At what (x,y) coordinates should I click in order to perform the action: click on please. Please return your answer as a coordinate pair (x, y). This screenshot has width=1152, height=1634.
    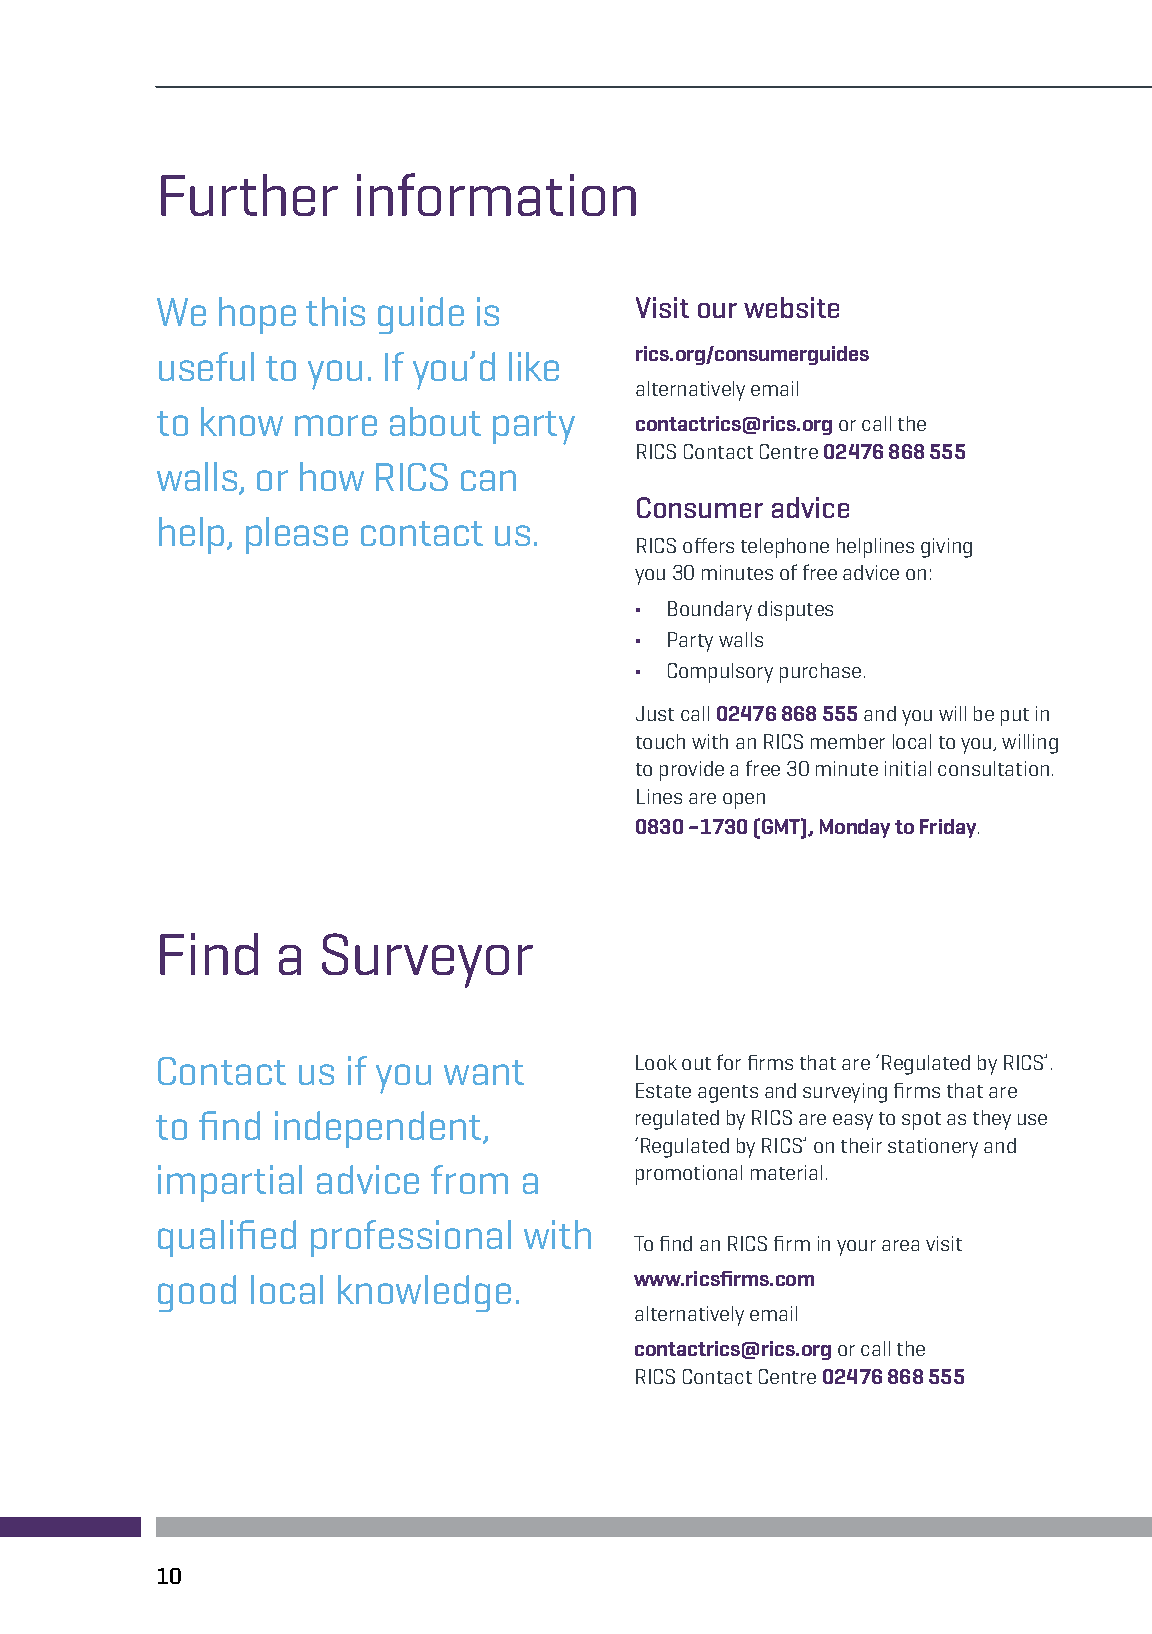
    Looking at the image, I should click on (297, 535).
